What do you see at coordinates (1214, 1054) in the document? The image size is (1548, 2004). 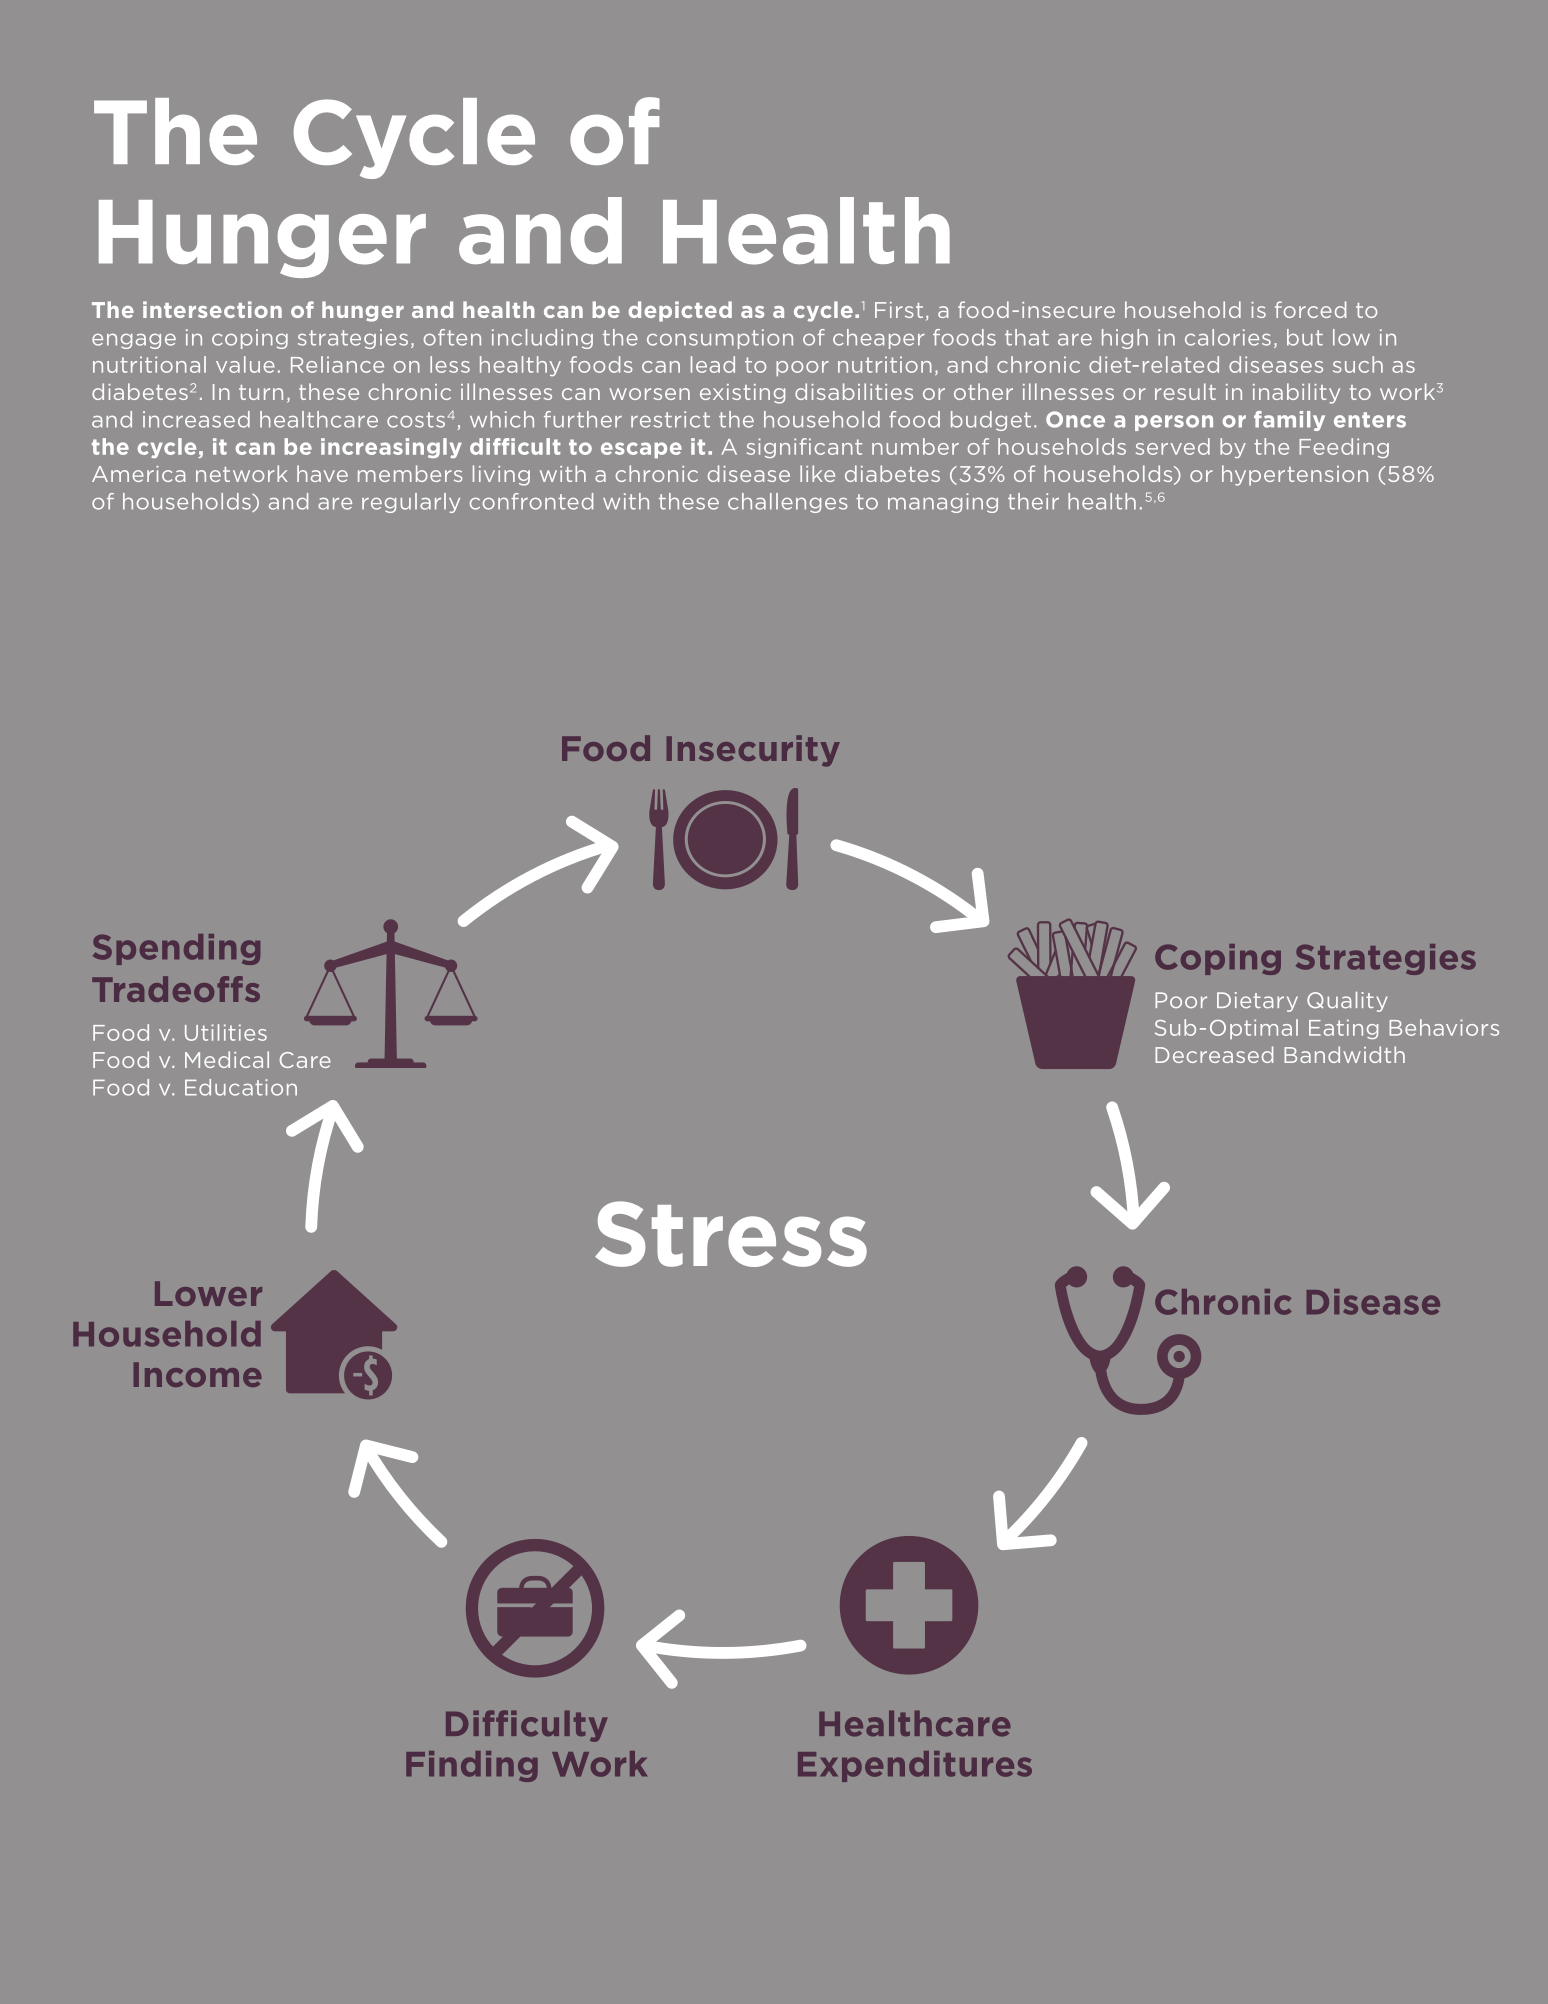 I see `Decreased` at bounding box center [1214, 1054].
